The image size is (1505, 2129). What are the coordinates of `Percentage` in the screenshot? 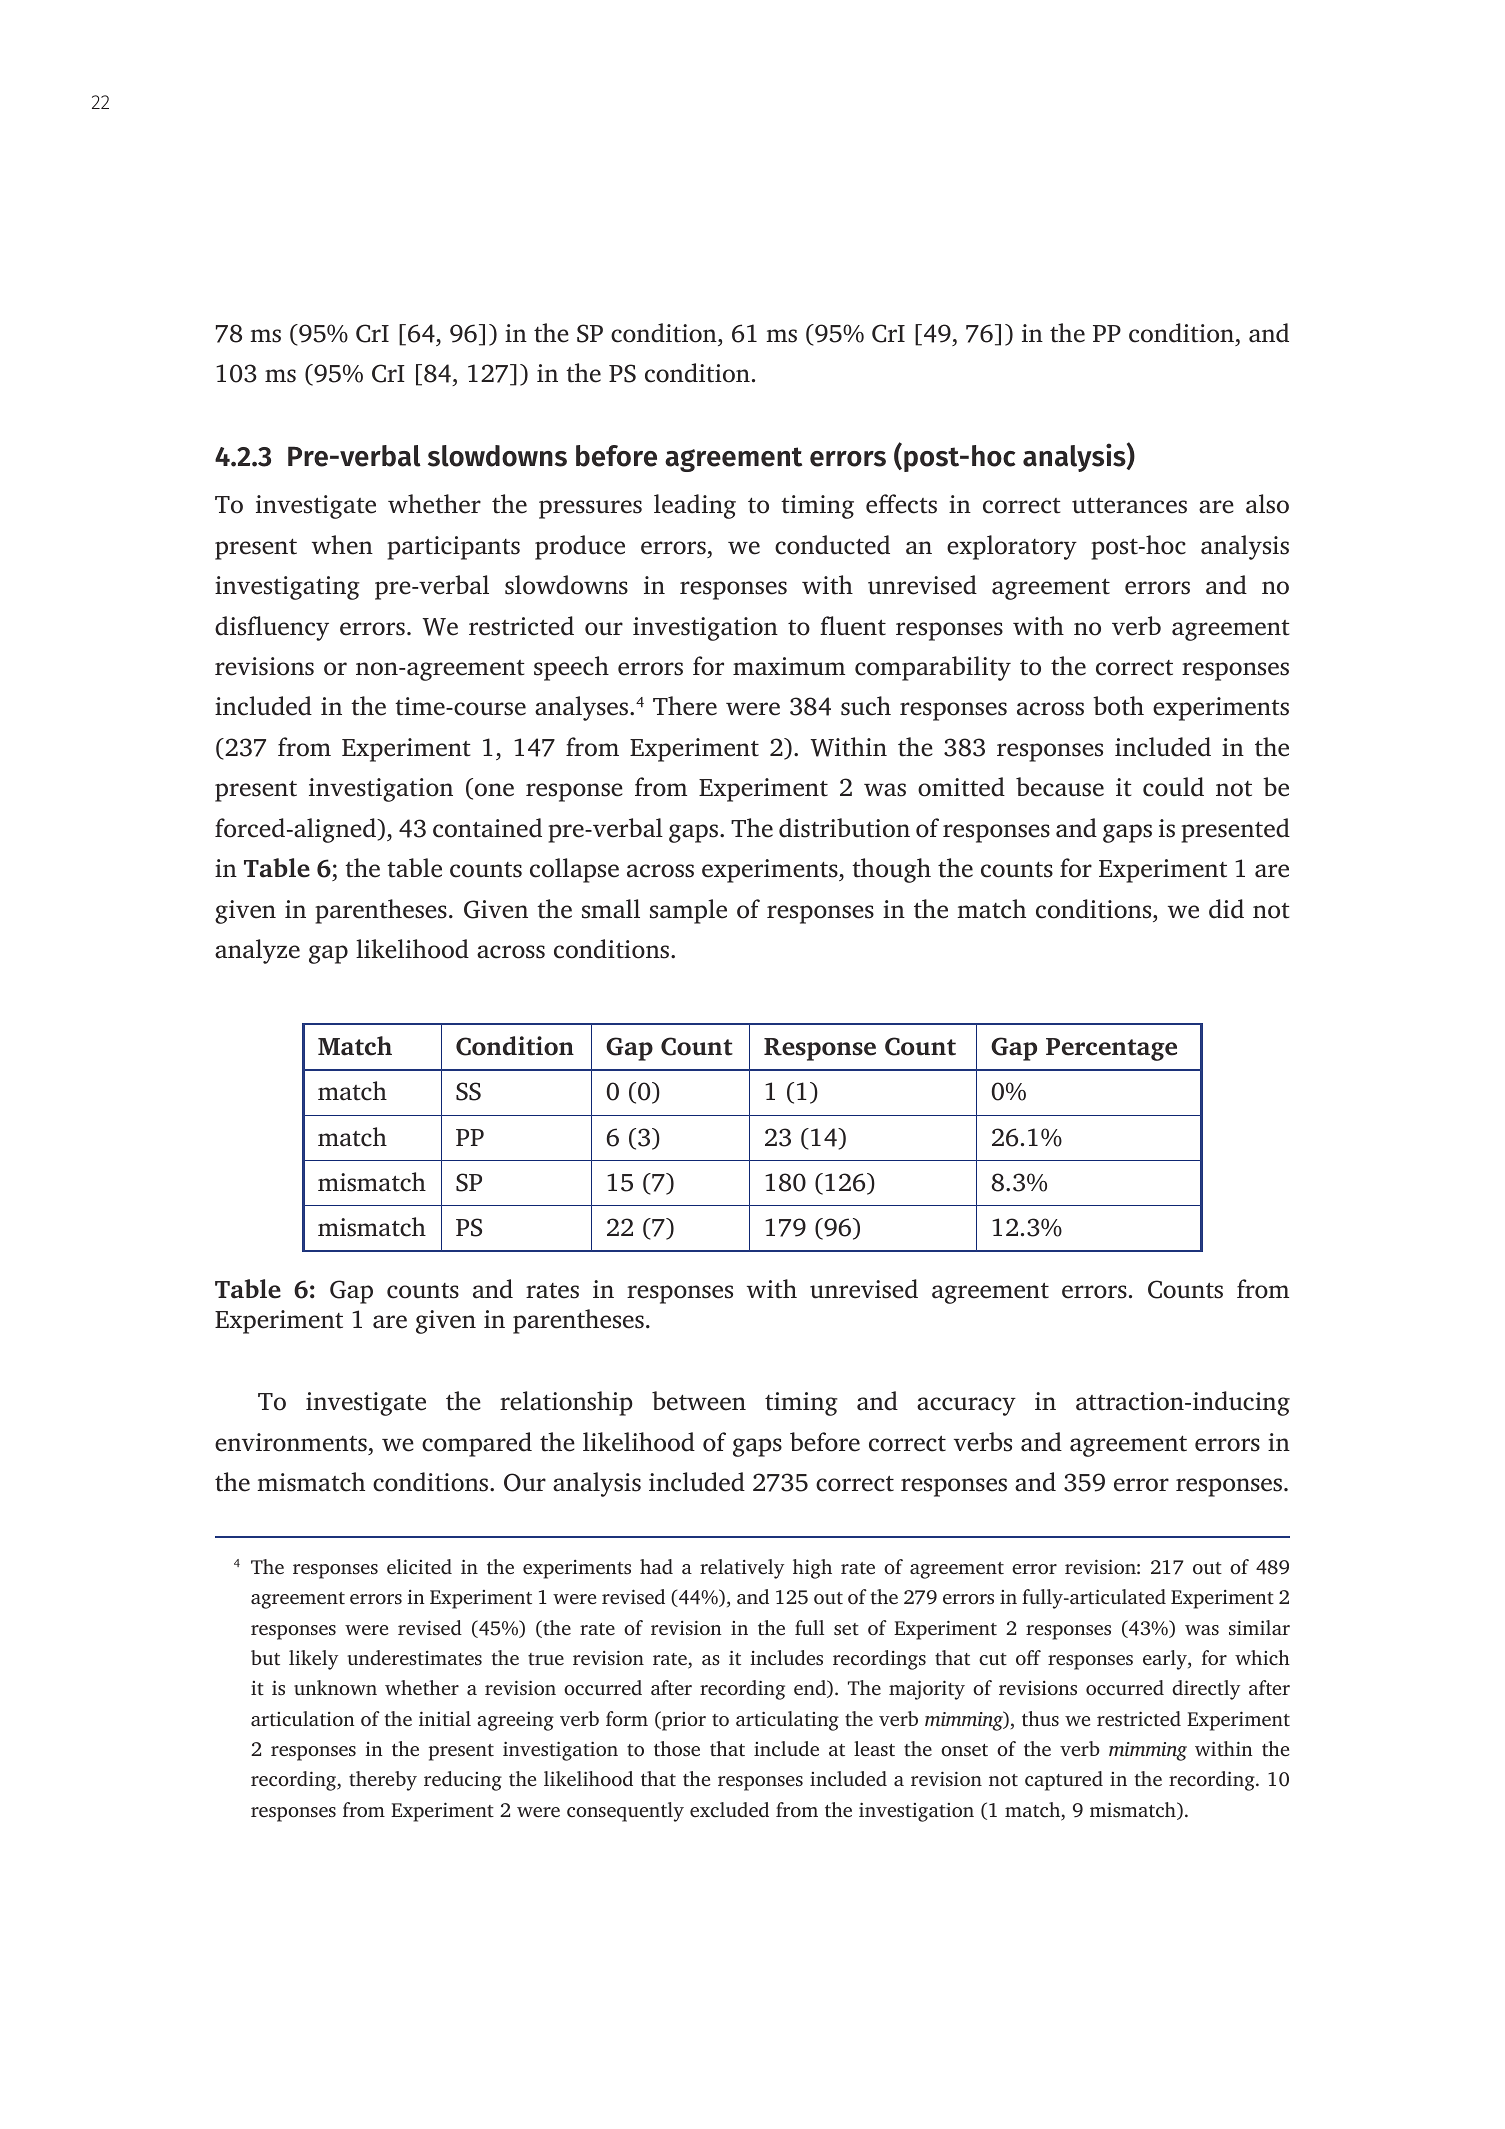 It's located at (1111, 1049).
